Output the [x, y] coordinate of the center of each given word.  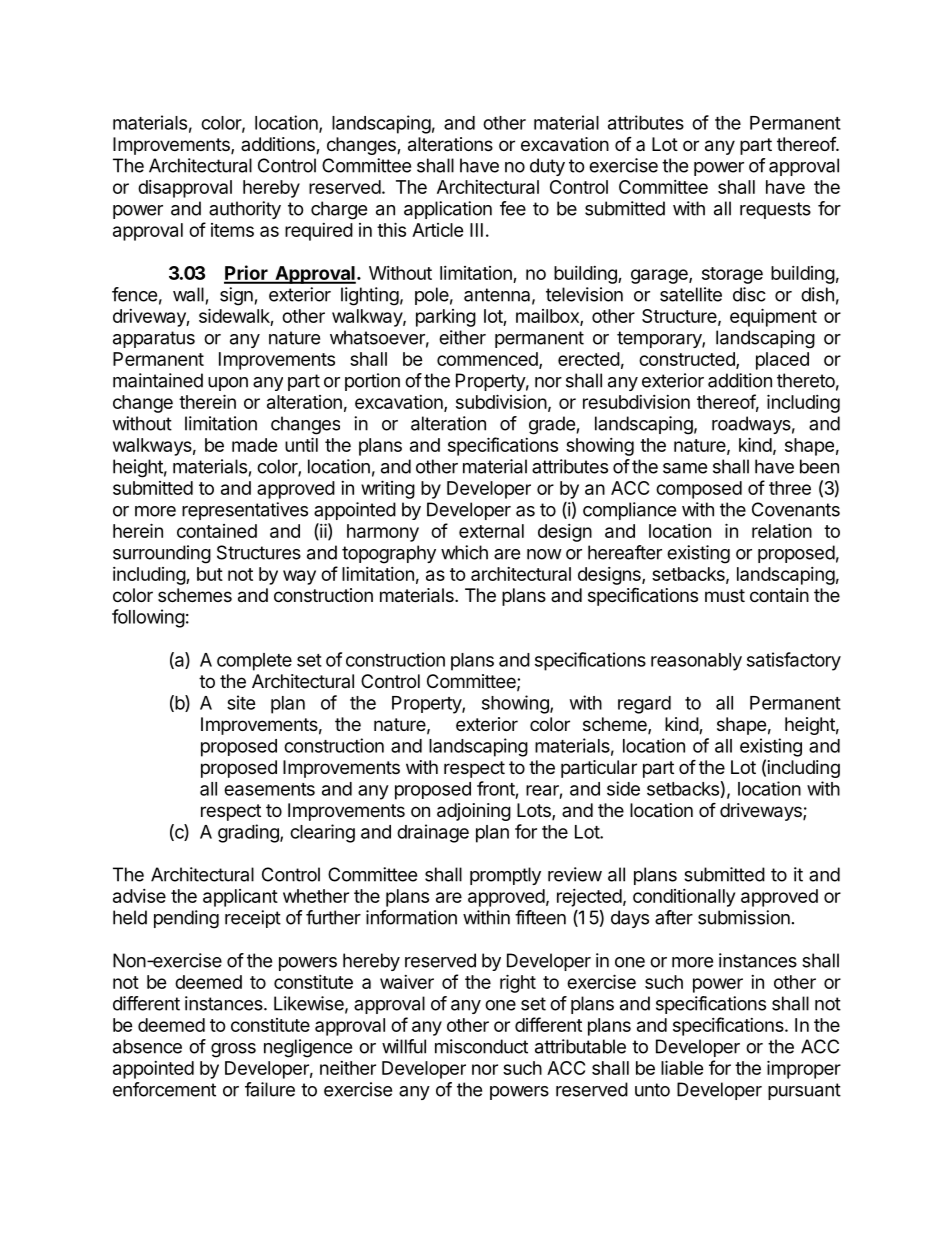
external [491, 531]
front [496, 788]
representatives [245, 511]
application [448, 210]
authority [245, 210]
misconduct [481, 1046]
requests [775, 210]
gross [233, 1050]
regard [644, 705]
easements [269, 789]
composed [699, 490]
